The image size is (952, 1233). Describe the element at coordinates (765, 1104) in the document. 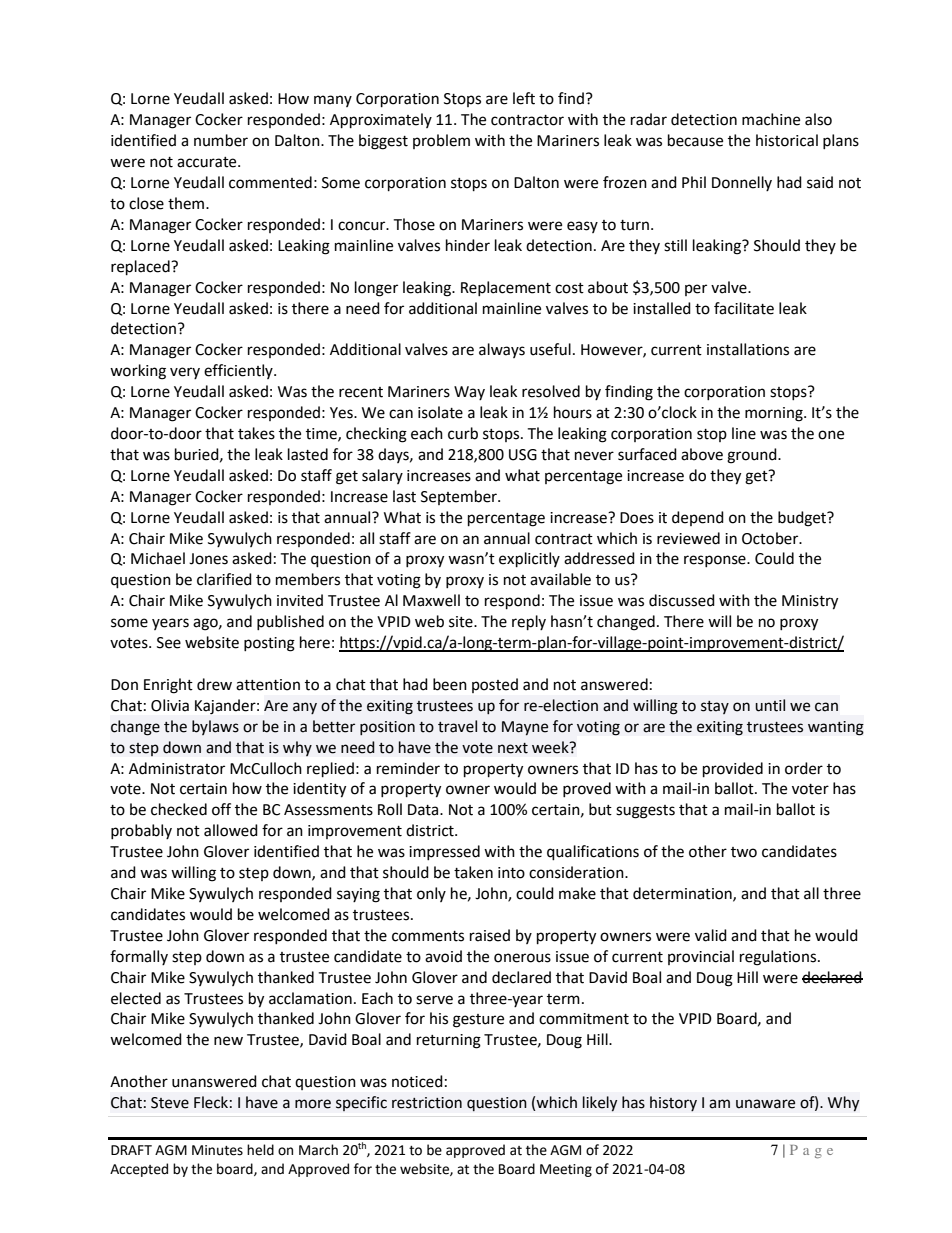

I see `unaware` at that location.
